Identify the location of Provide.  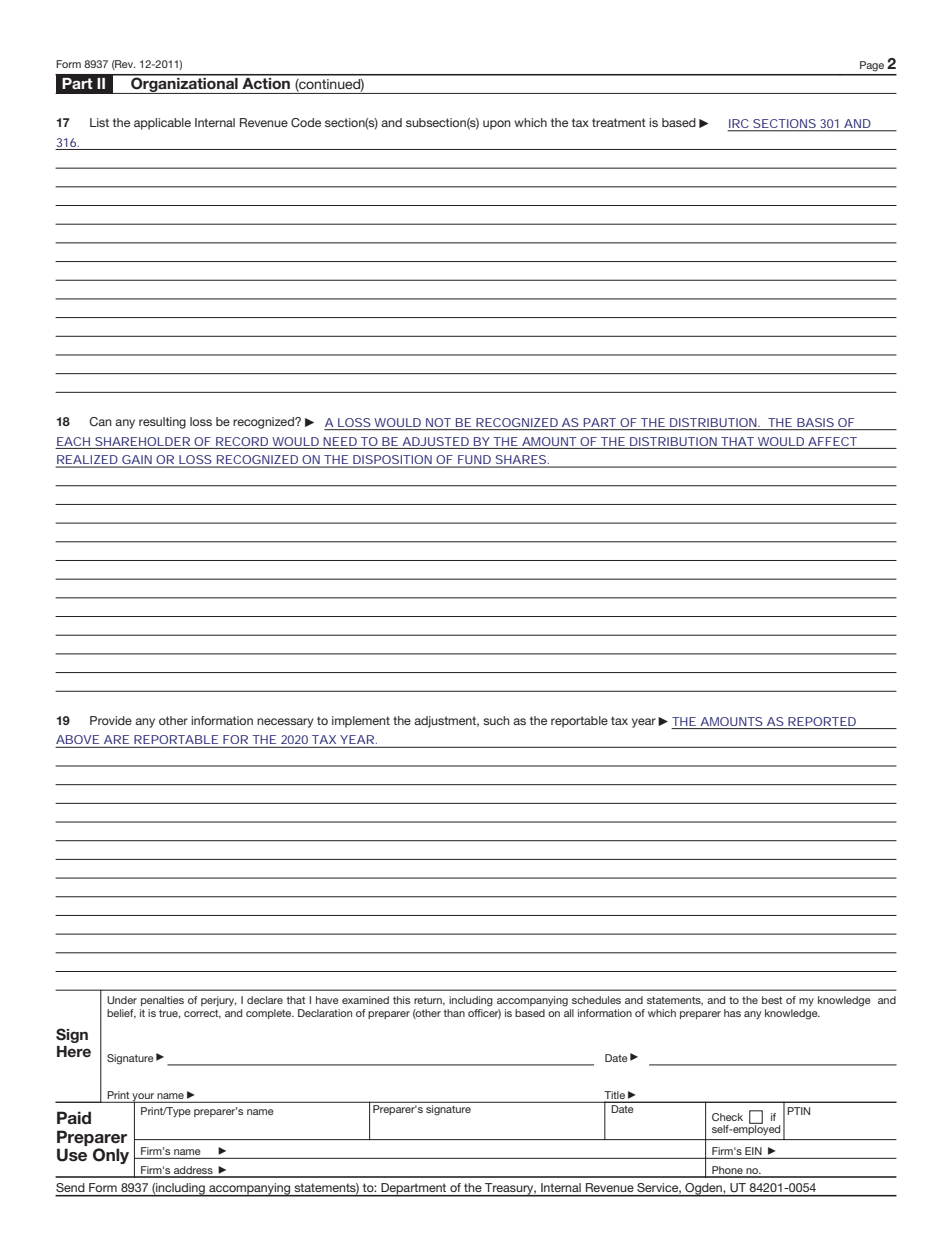
(111, 720).
